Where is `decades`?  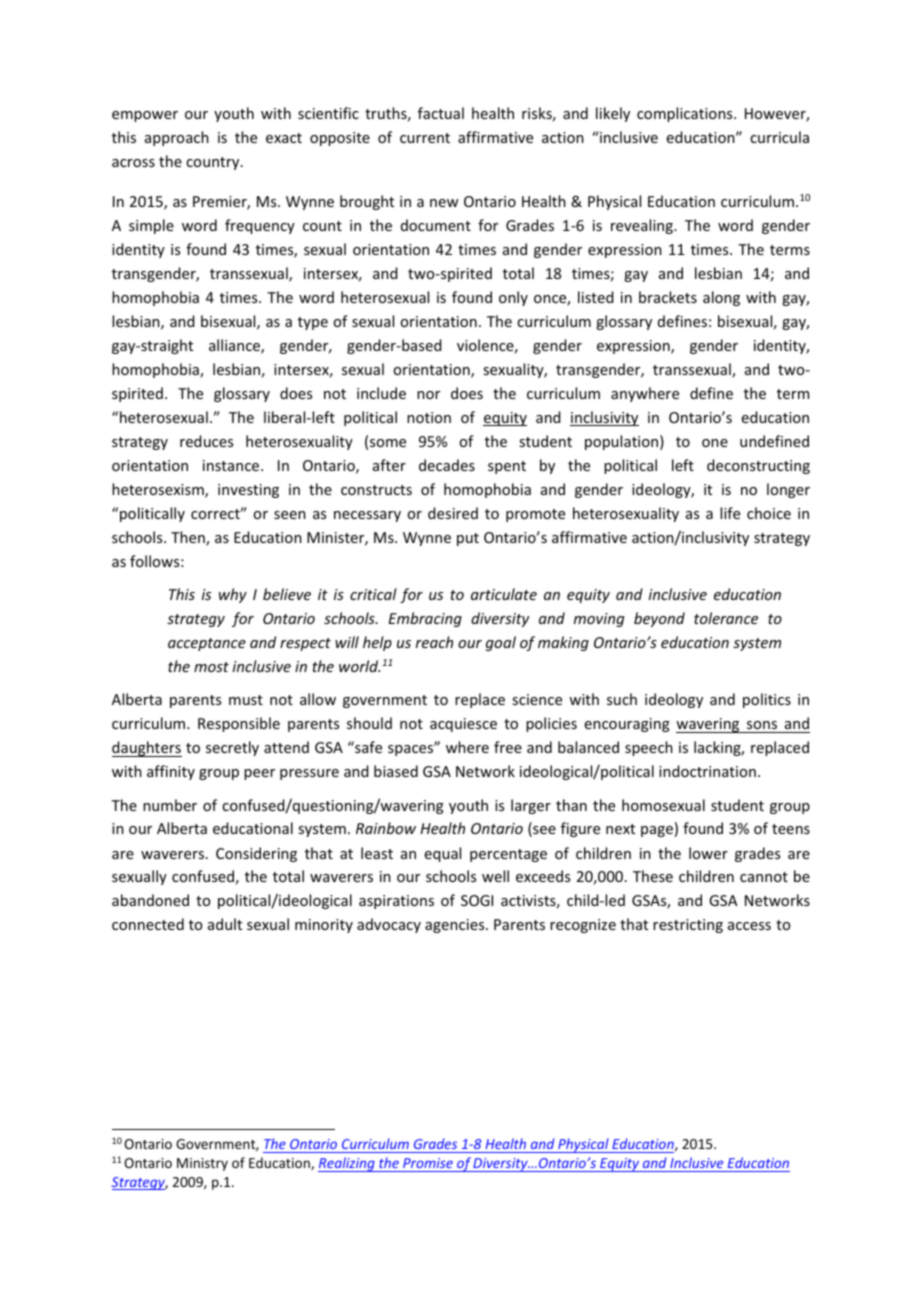
decades is located at coordinates (447, 465).
